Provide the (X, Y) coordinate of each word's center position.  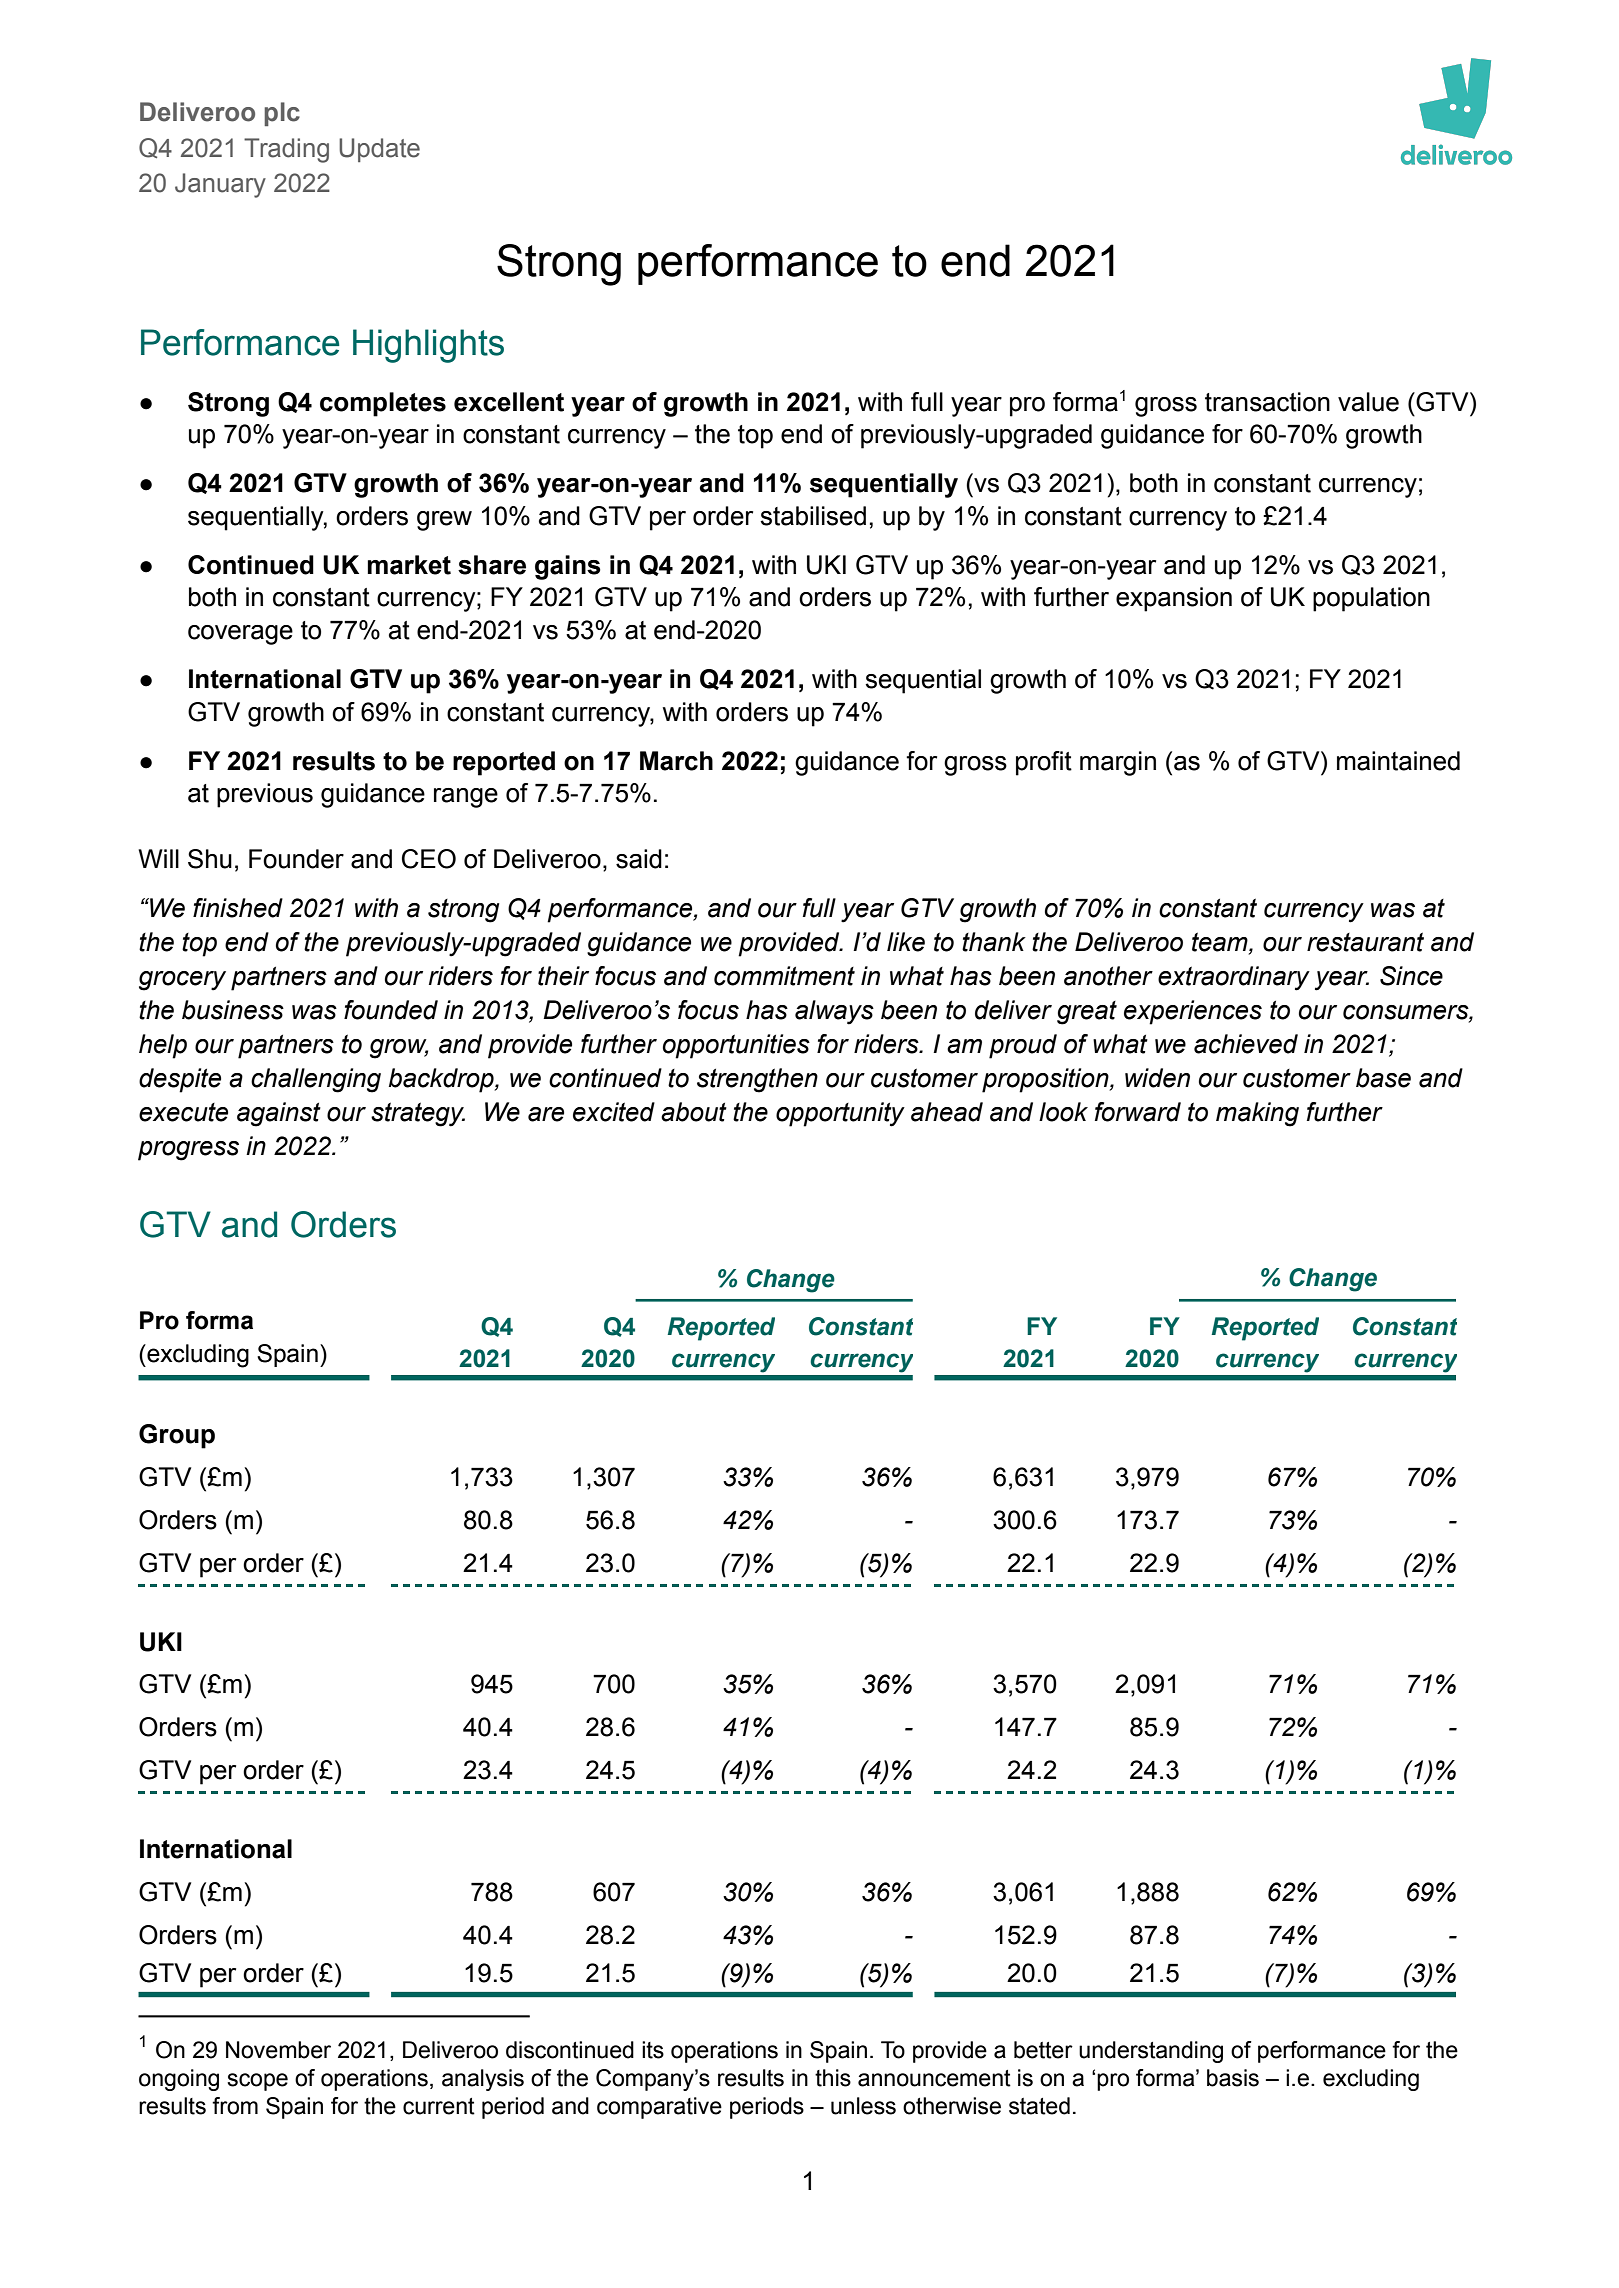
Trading (286, 150)
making (1257, 1114)
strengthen (757, 1080)
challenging (316, 1080)
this (833, 2078)
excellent (509, 402)
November (278, 2050)
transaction (1267, 402)
